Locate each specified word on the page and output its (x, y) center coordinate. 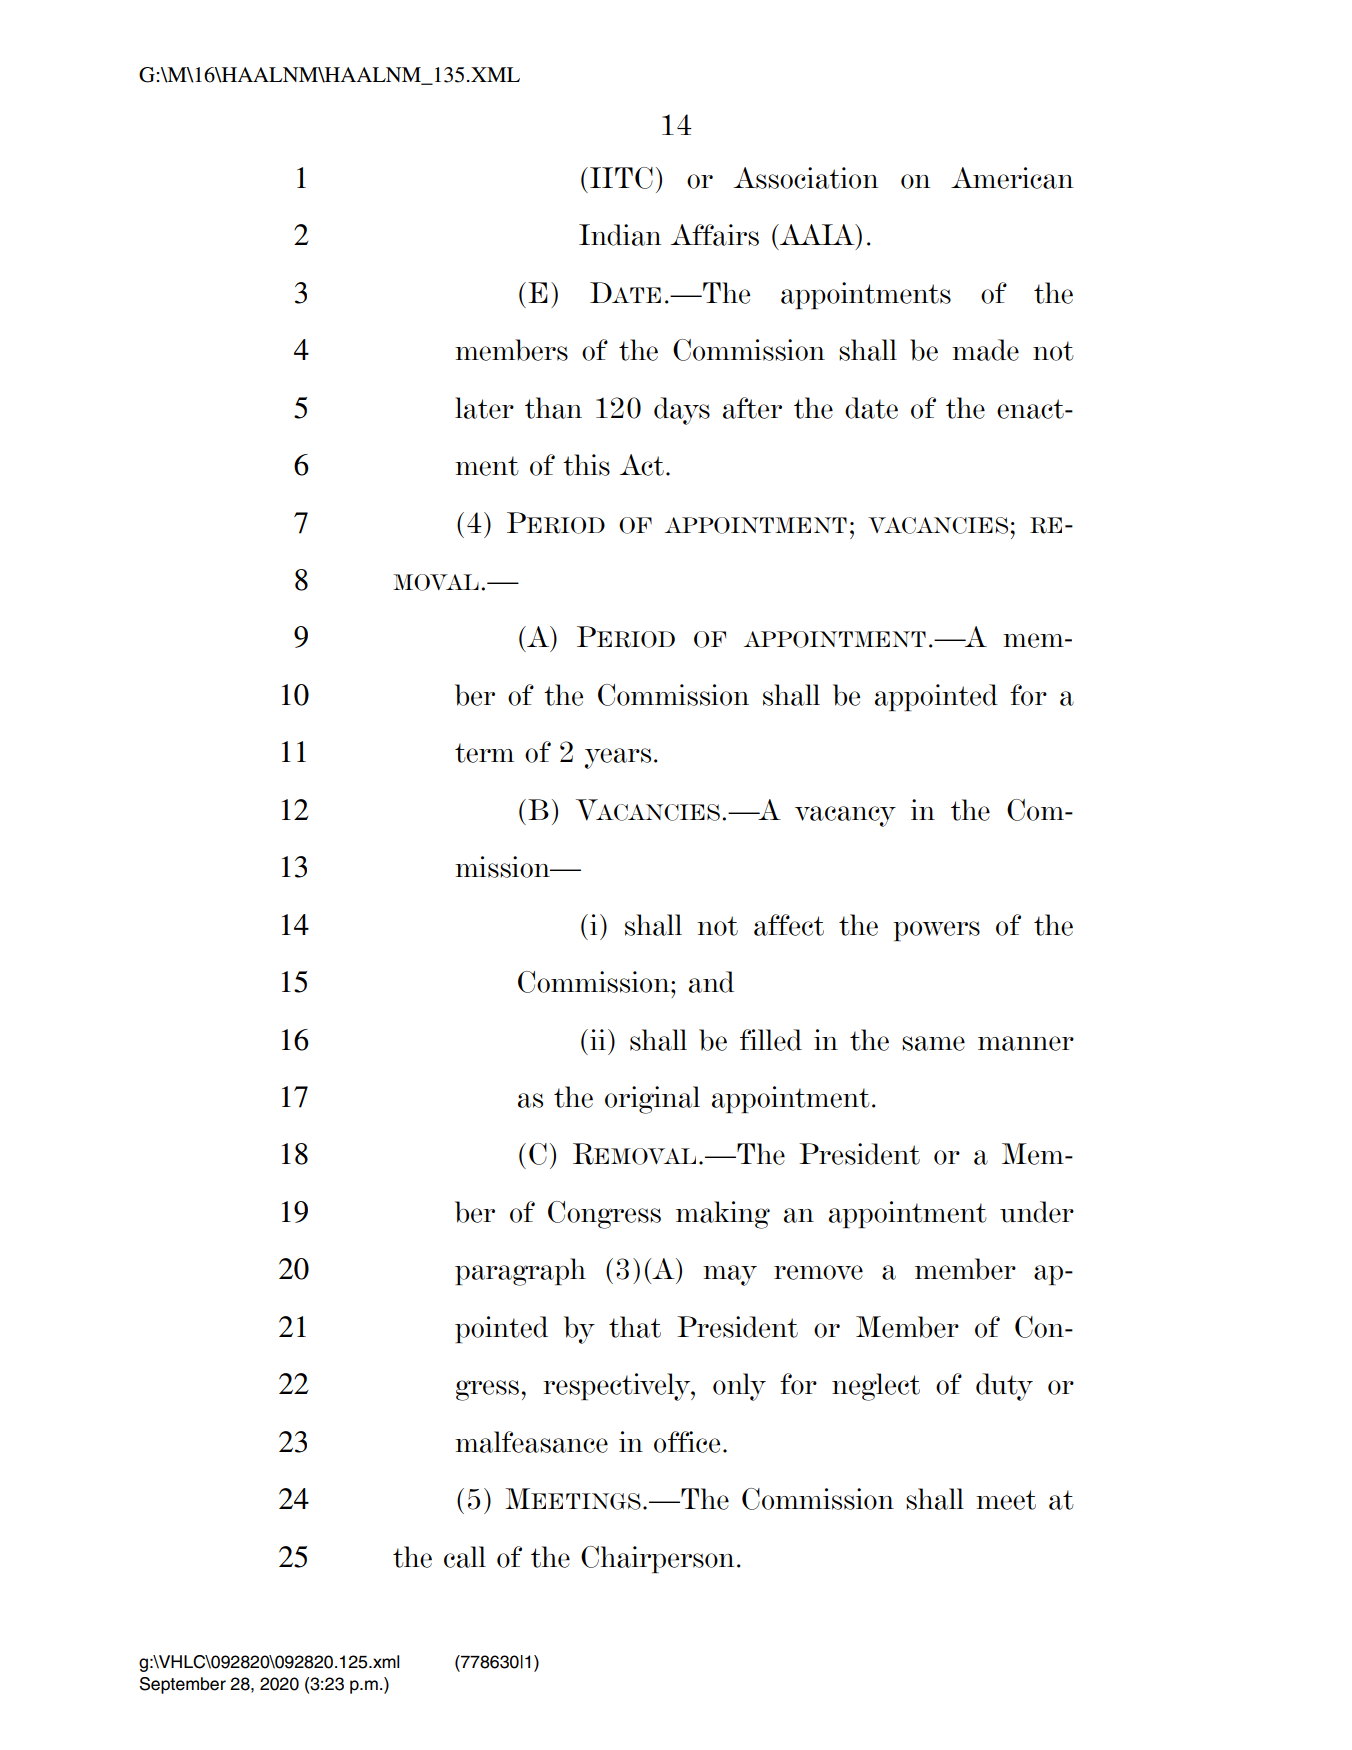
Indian (620, 235)
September (182, 1685)
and (711, 982)
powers (936, 931)
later (484, 408)
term (484, 753)
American (1012, 178)
